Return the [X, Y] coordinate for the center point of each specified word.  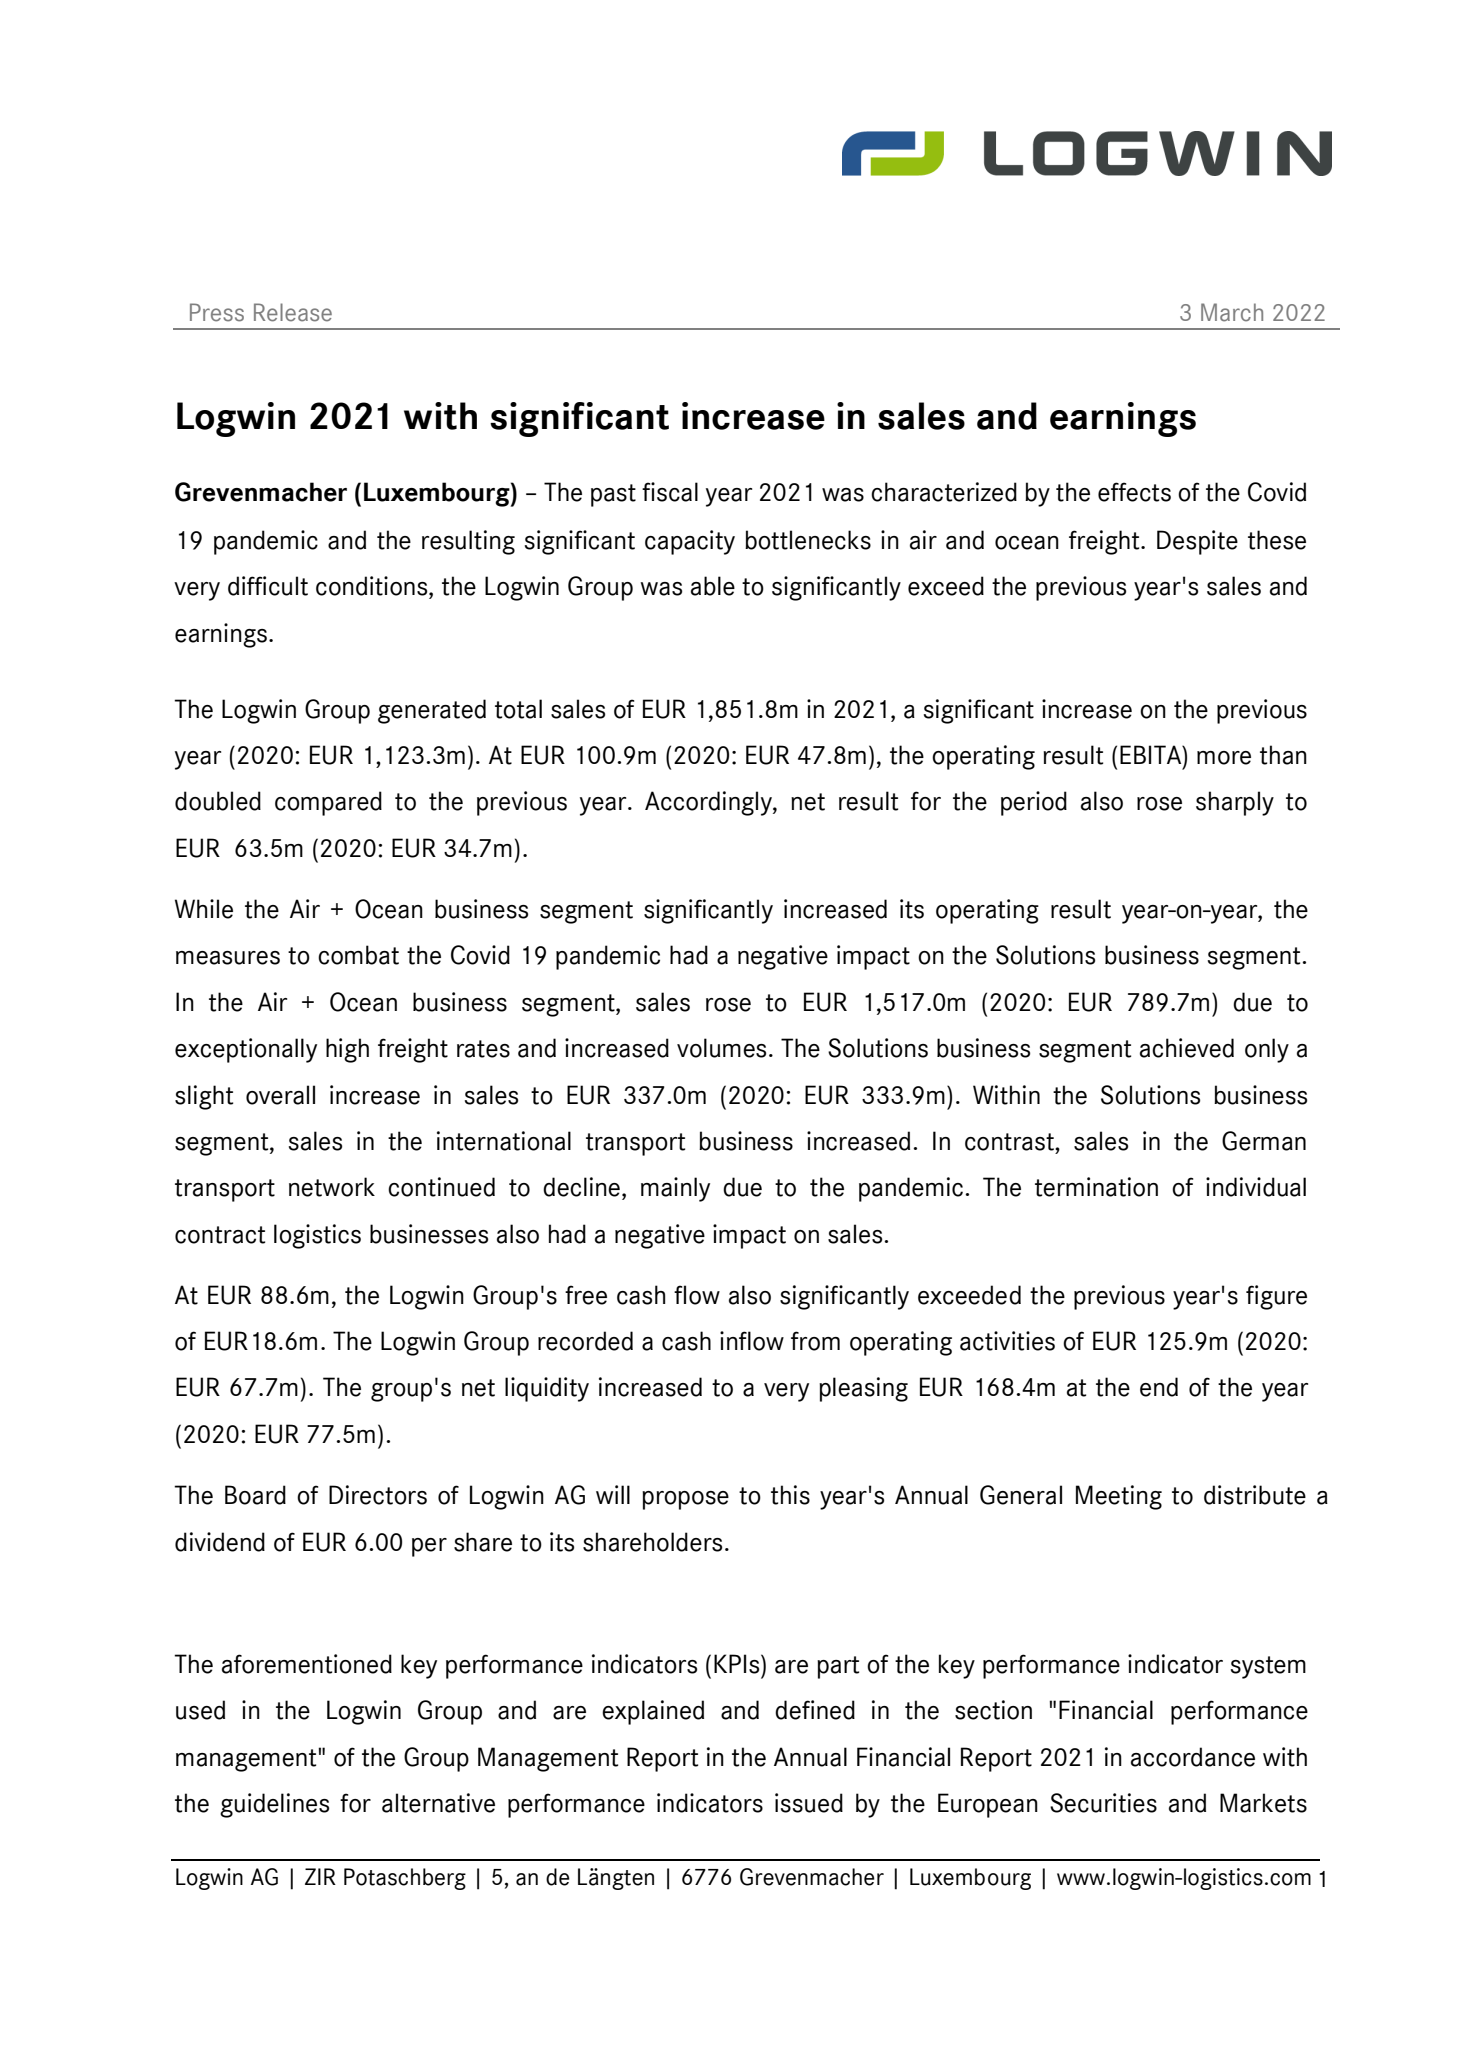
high [347, 1050]
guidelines [274, 1805]
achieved [1187, 1048]
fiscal [670, 492]
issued [809, 1803]
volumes [721, 1048]
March [1232, 312]
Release [293, 312]
